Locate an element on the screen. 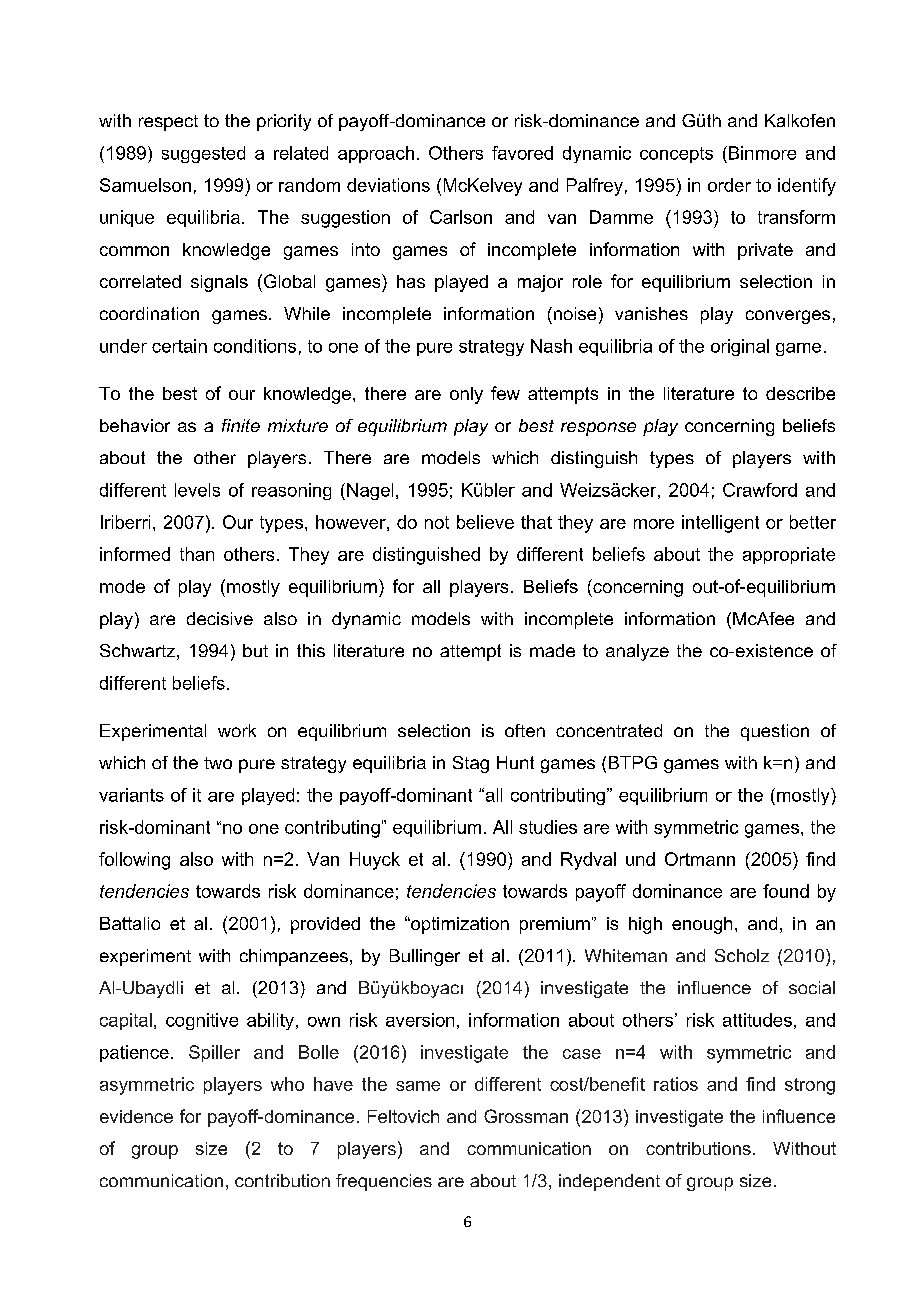 The height and width of the screenshot is (1308, 924). order is located at coordinates (729, 185).
